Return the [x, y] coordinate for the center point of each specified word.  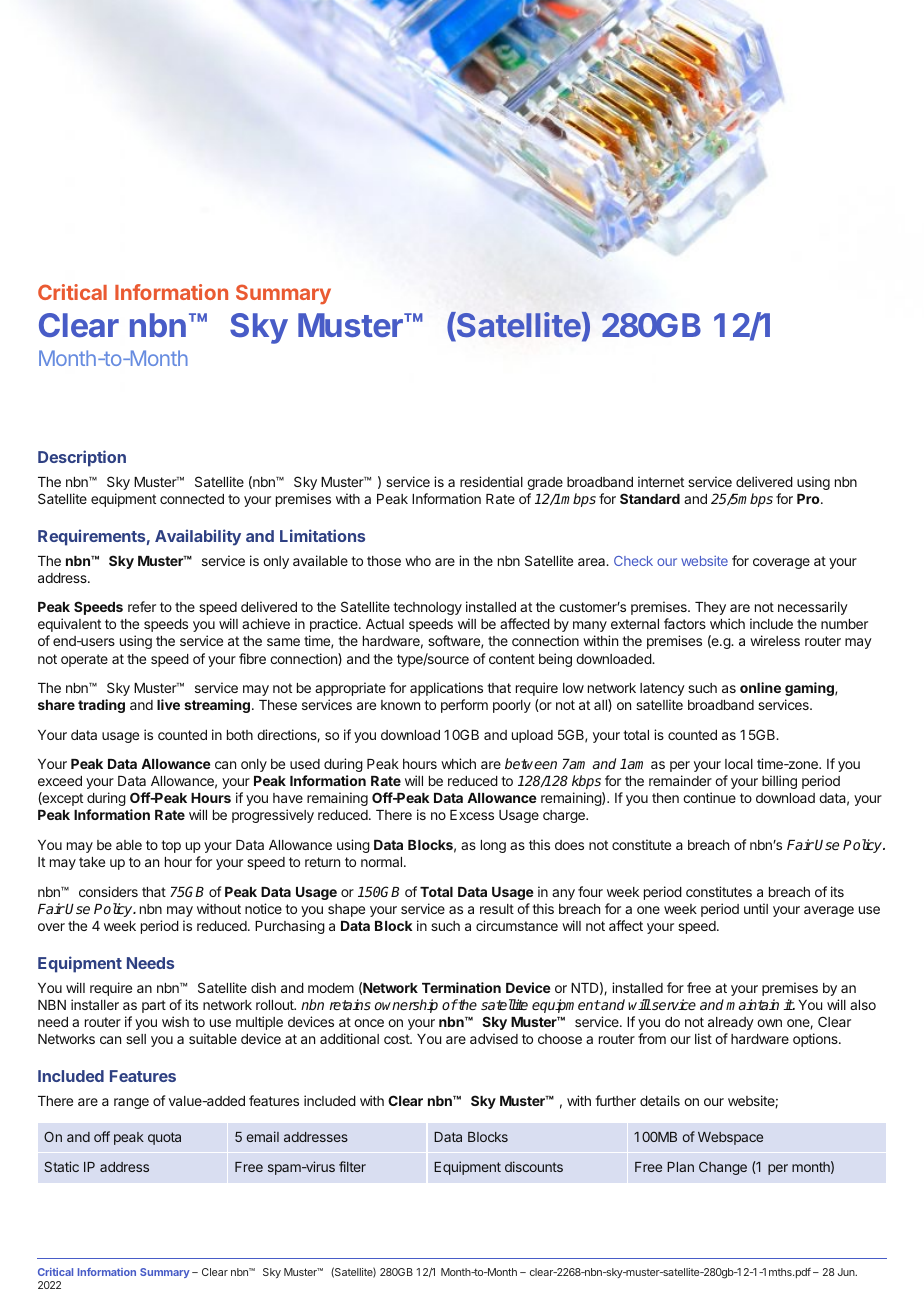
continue [709, 797]
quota [164, 1138]
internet [661, 481]
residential [491, 481]
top [171, 846]
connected [192, 499]
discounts [534, 1166]
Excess [472, 815]
